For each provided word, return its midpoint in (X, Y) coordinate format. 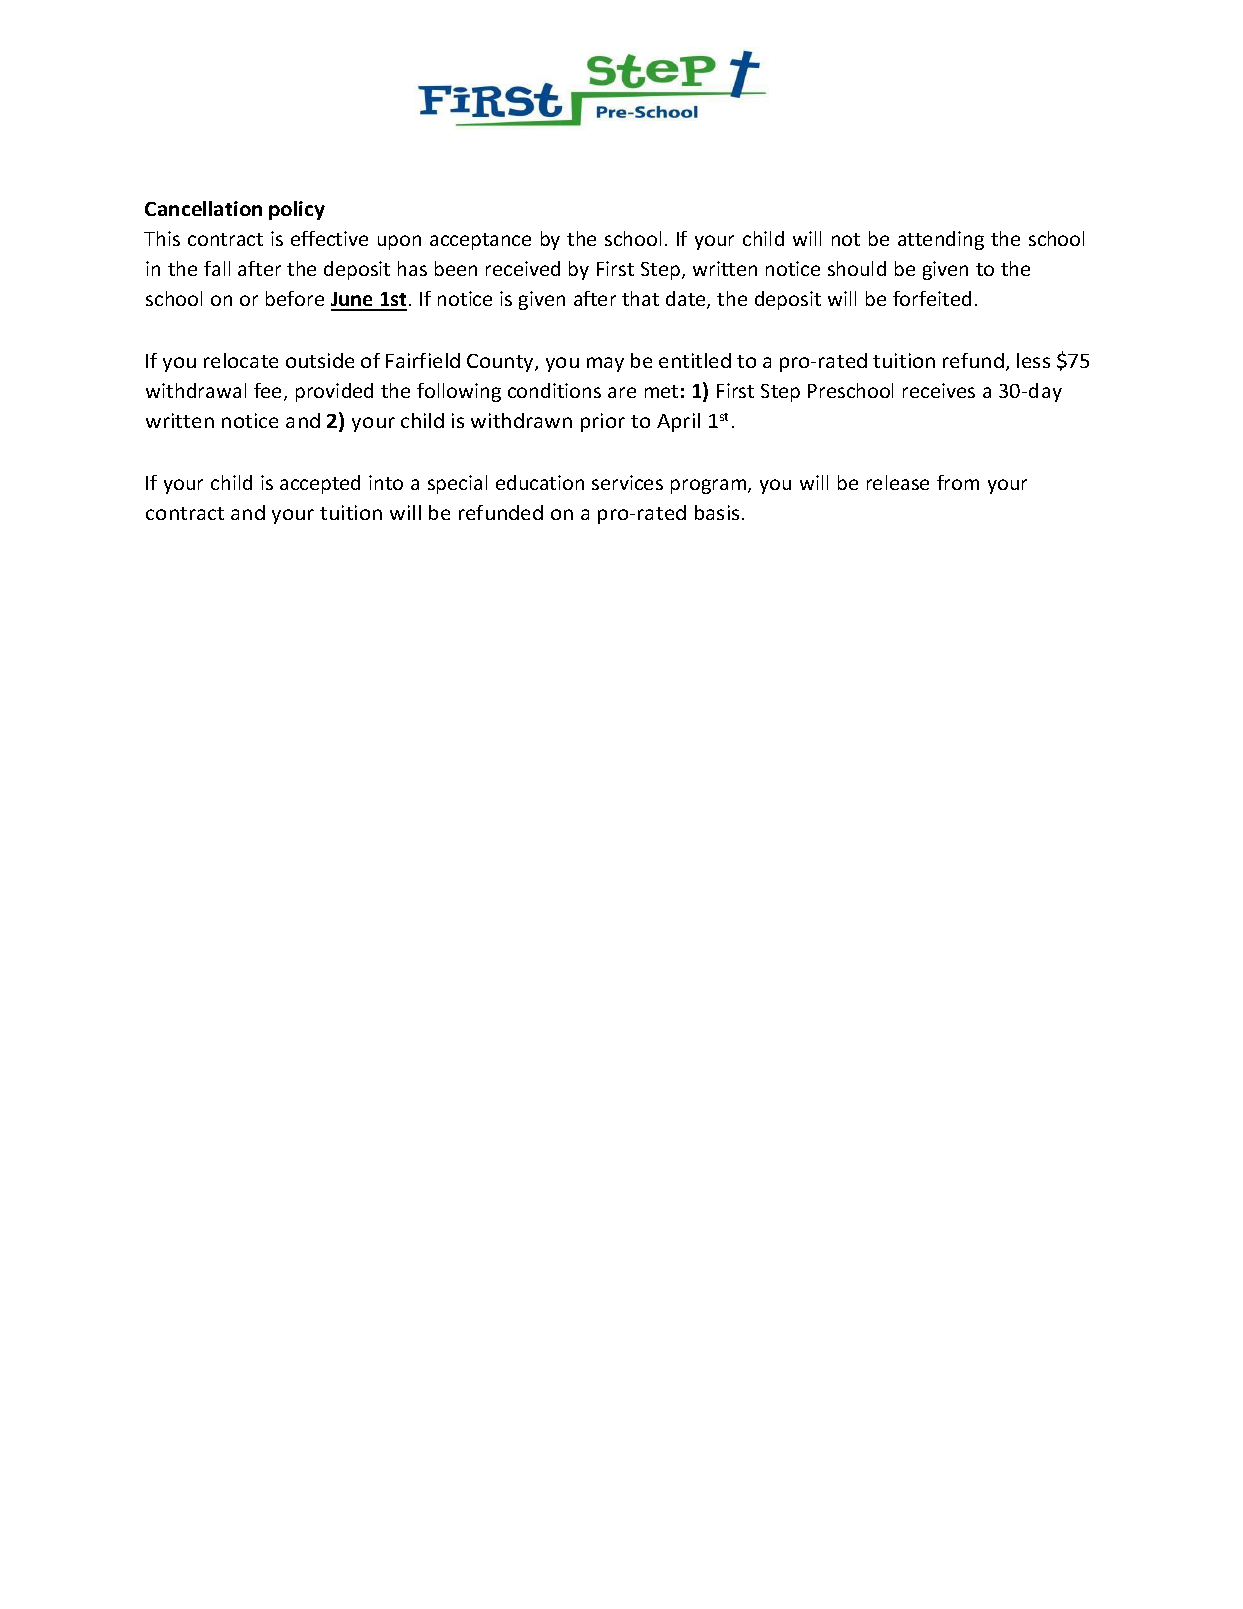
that (640, 298)
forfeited (932, 298)
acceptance (480, 241)
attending (941, 240)
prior (603, 422)
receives (939, 390)
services (627, 482)
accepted (320, 484)
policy (297, 210)
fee (269, 392)
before (295, 298)
